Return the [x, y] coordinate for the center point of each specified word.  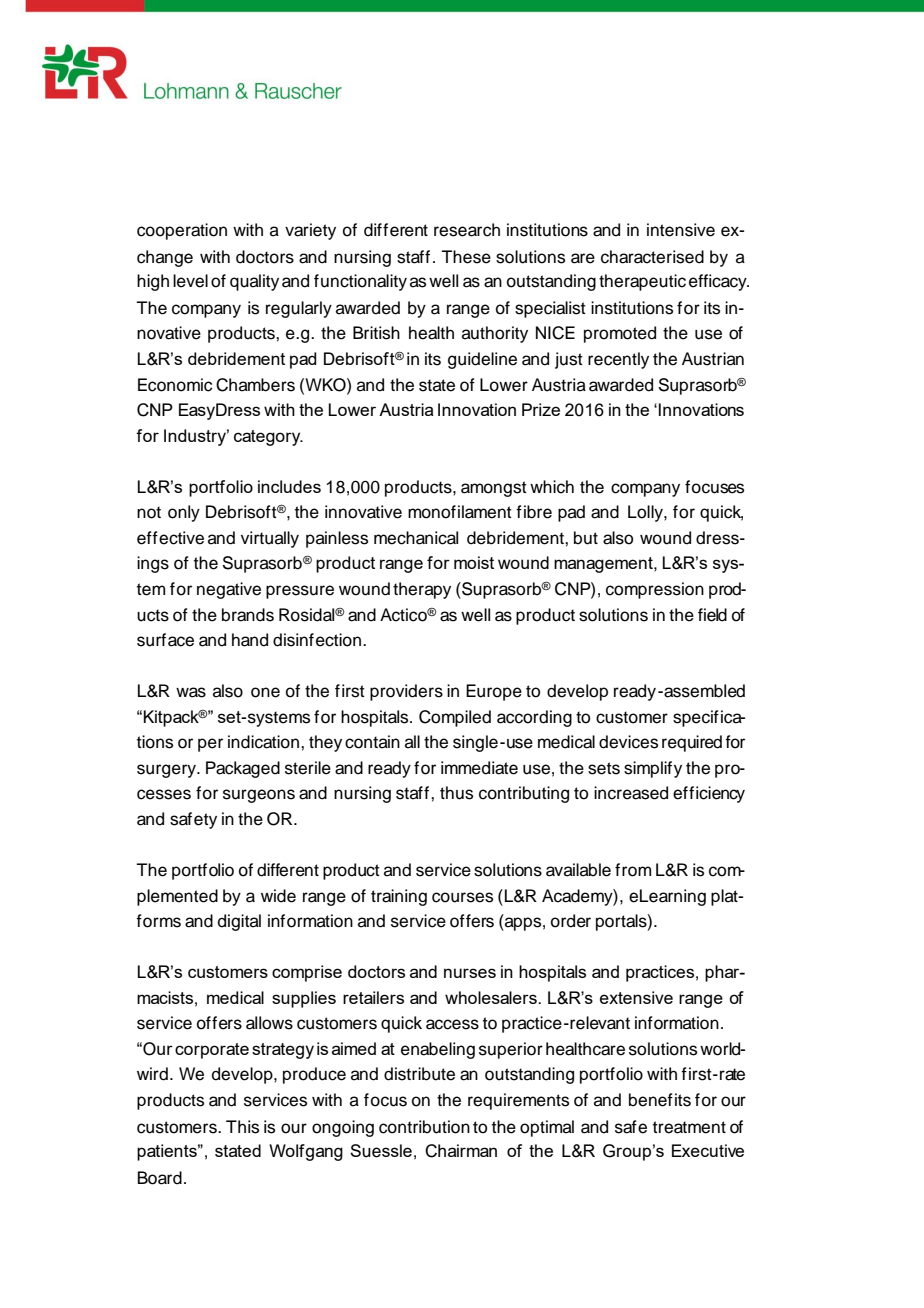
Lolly [646, 513]
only [184, 513]
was [191, 692]
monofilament [460, 512]
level [190, 281]
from [633, 870]
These [466, 257]
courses [462, 897]
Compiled [455, 718]
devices [628, 742]
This [242, 1127]
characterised [652, 257]
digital [239, 922]
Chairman [461, 1151]
